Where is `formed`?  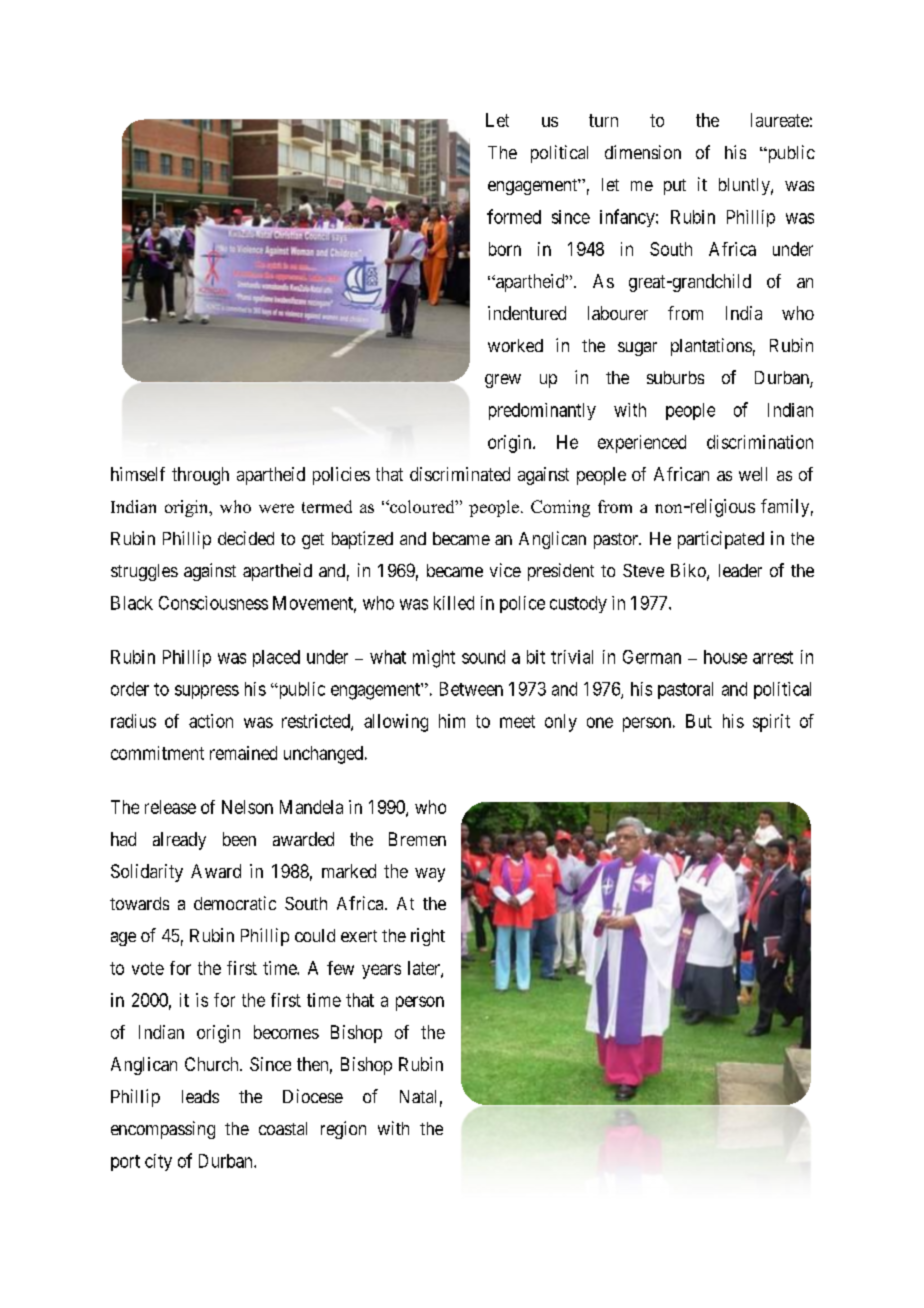
formed is located at coordinates (514, 216).
